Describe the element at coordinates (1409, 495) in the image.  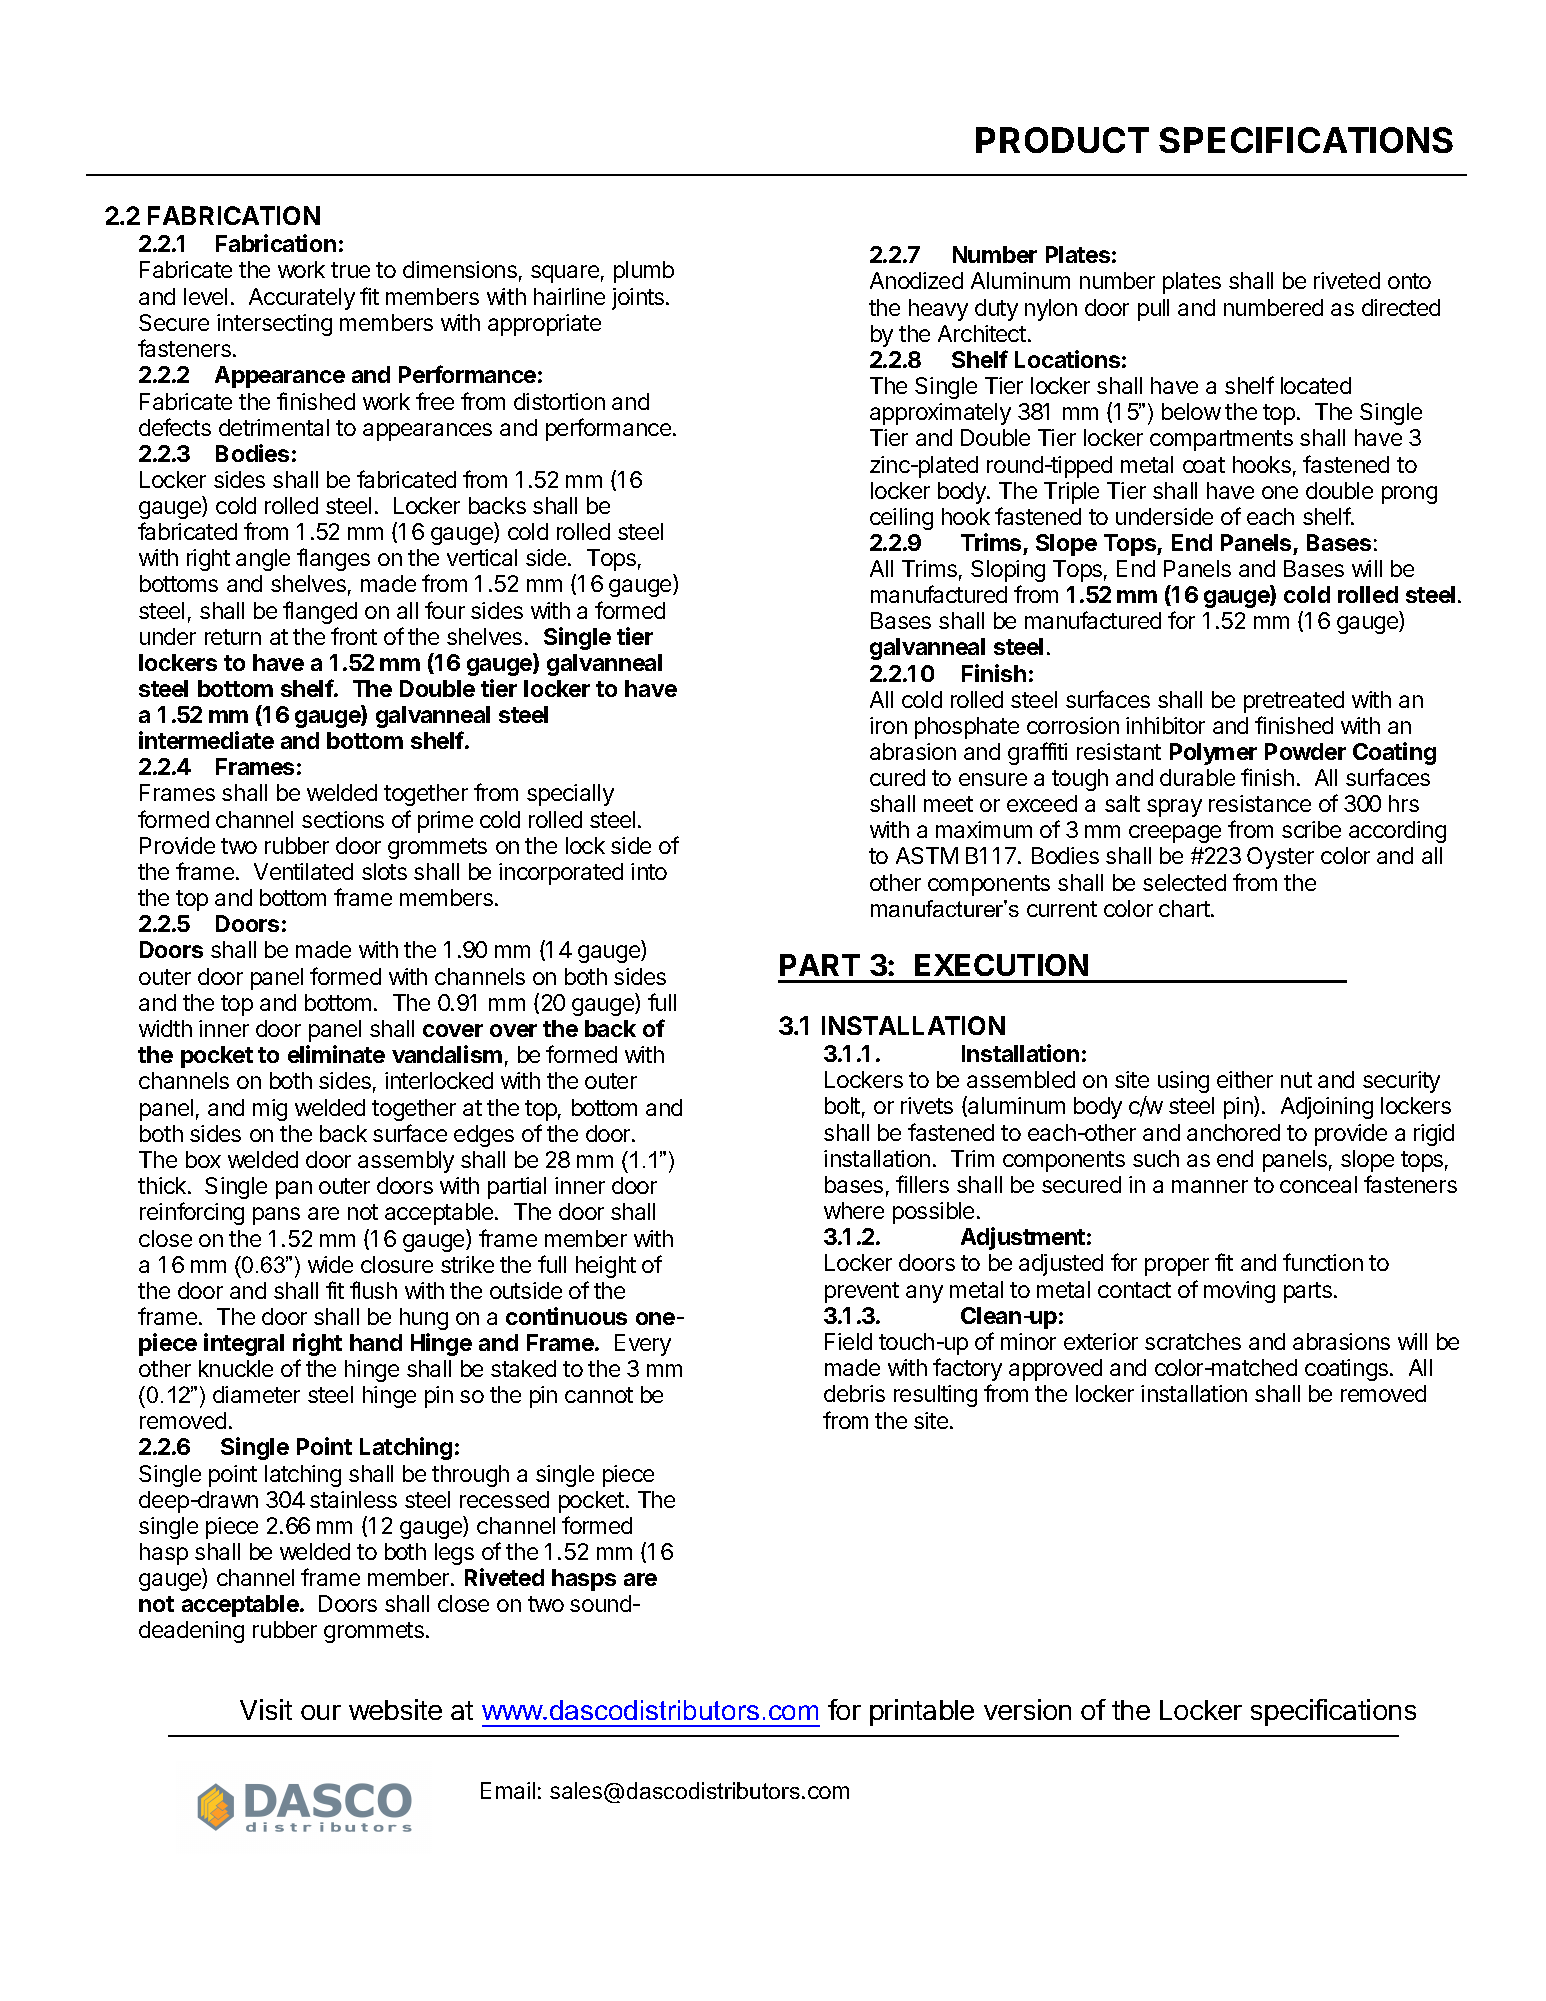
I see `prong` at that location.
